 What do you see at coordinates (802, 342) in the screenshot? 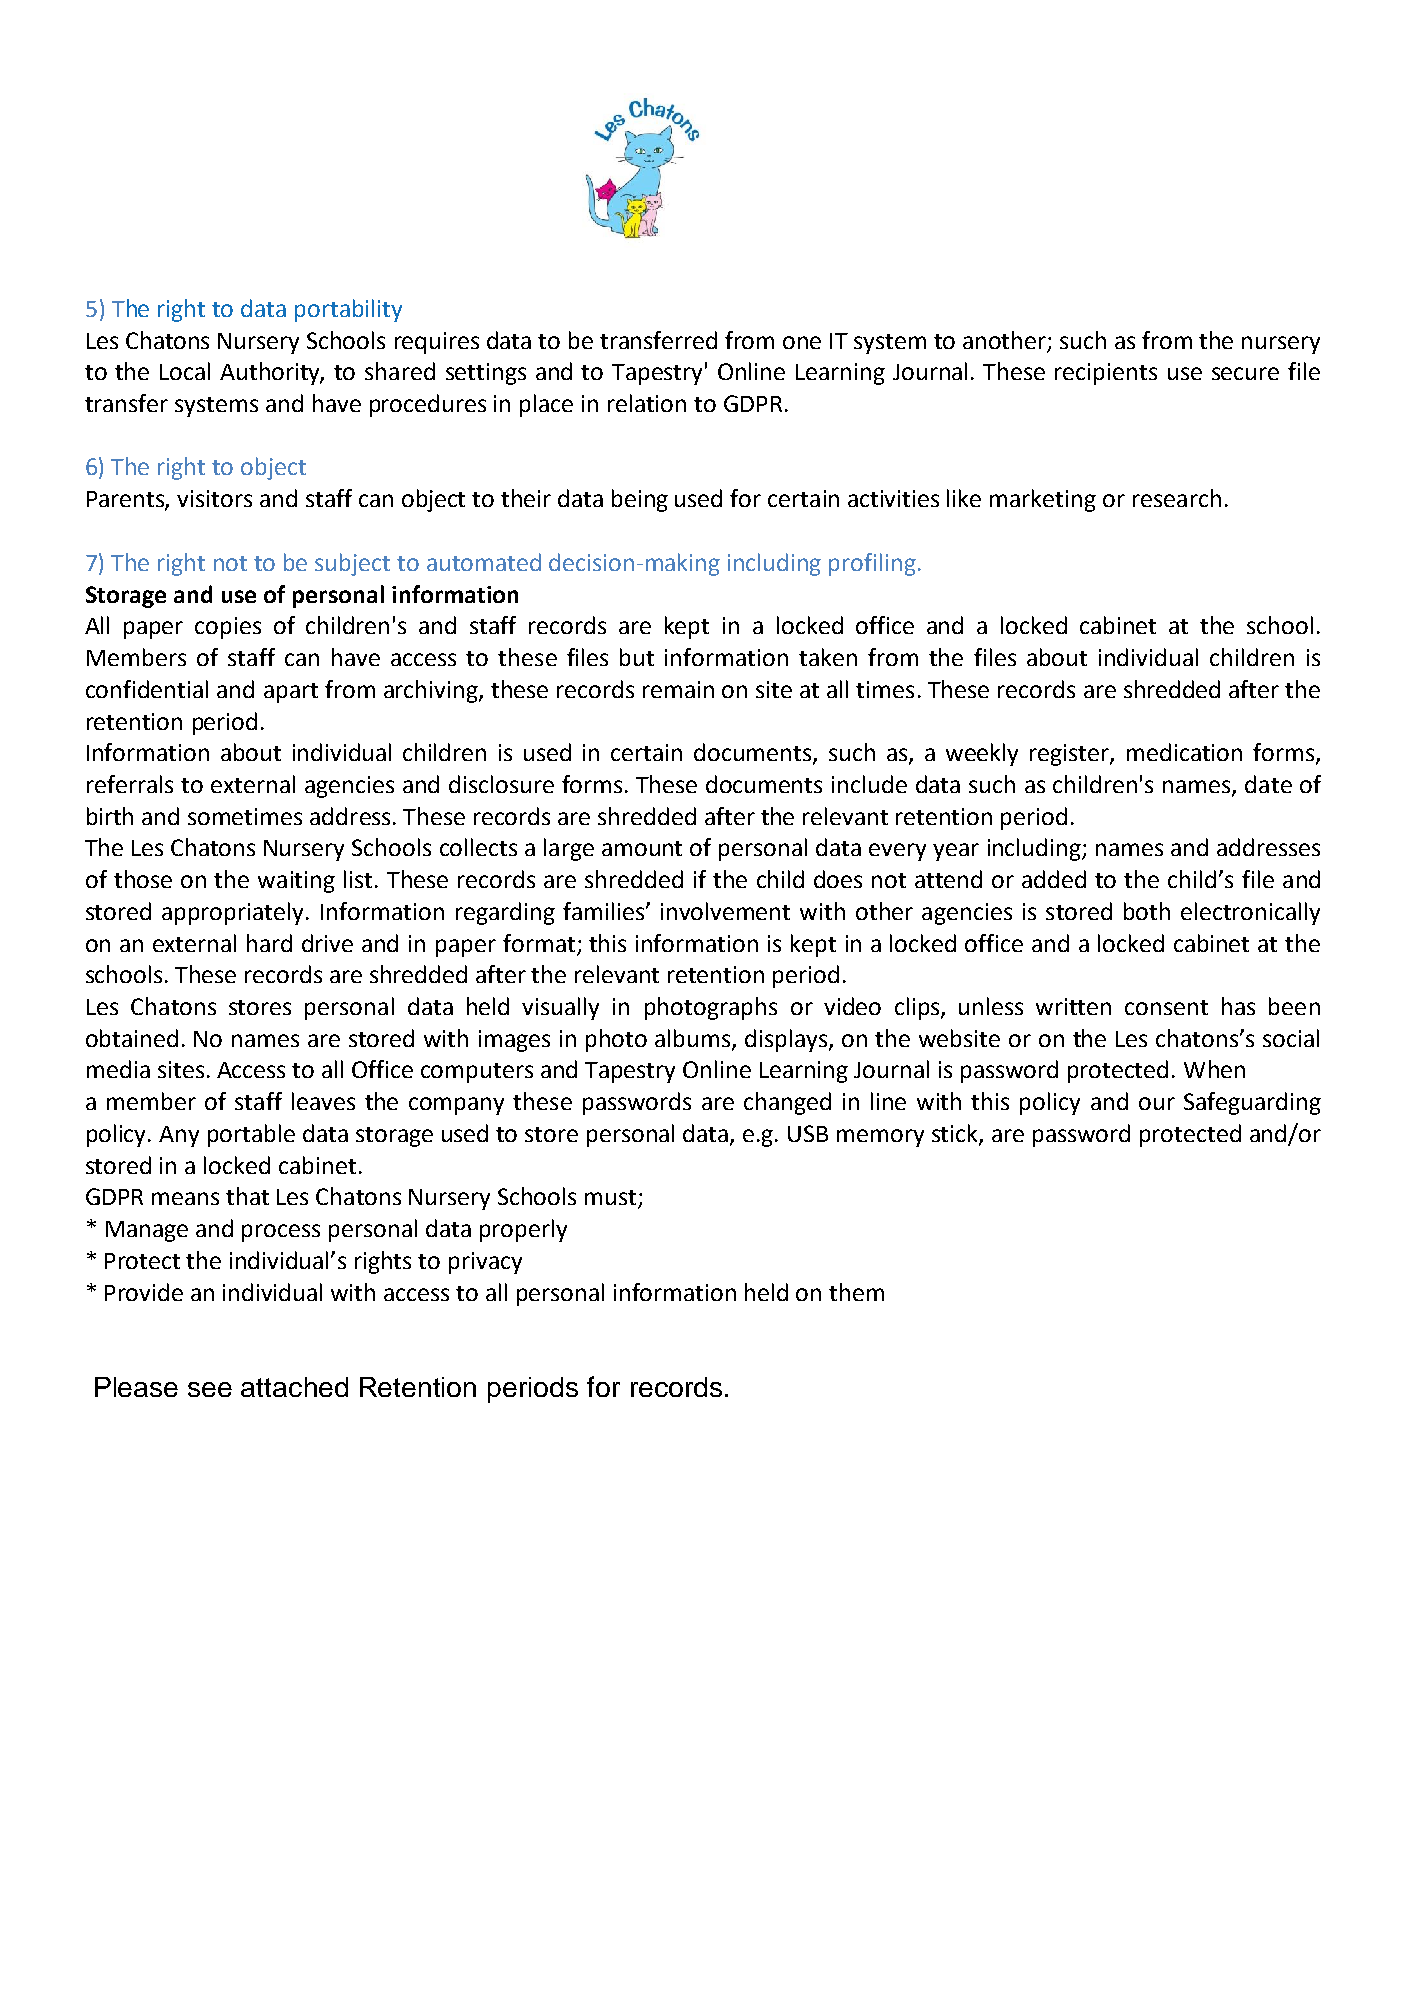
I see `one` at bounding box center [802, 342].
